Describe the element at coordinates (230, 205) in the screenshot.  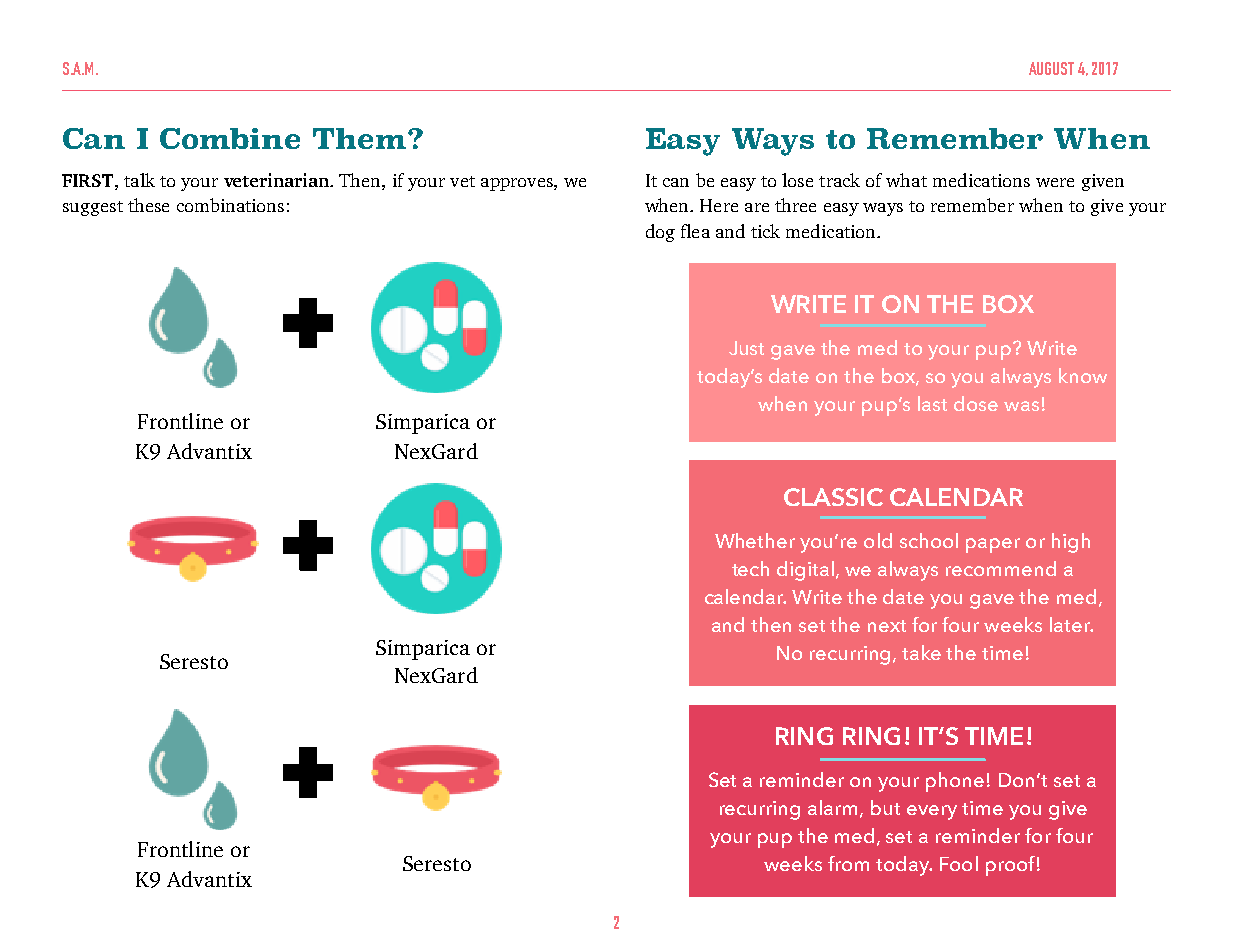
I see `combinations` at that location.
